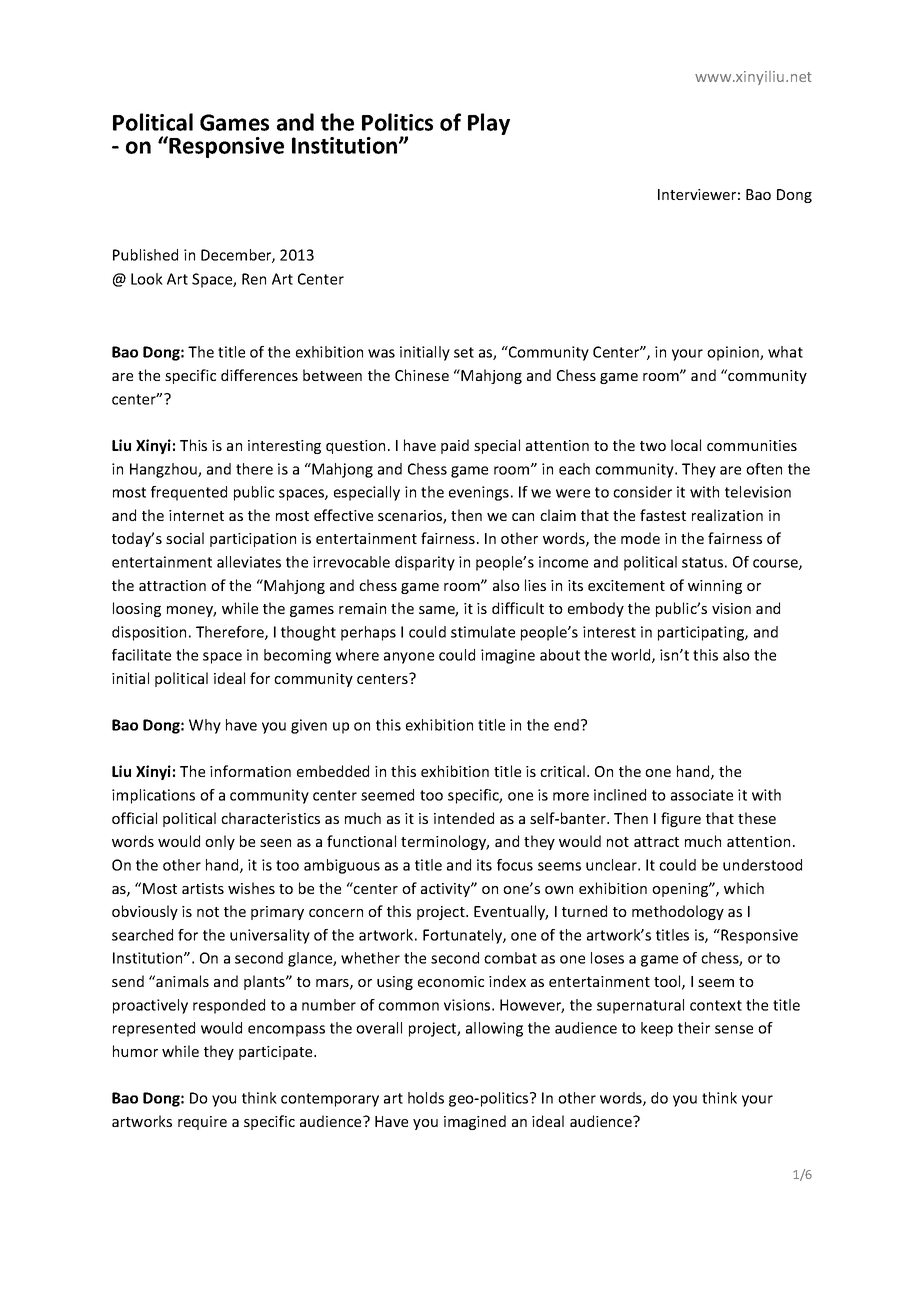  What do you see at coordinates (202, 1123) in the page?
I see `require` at bounding box center [202, 1123].
